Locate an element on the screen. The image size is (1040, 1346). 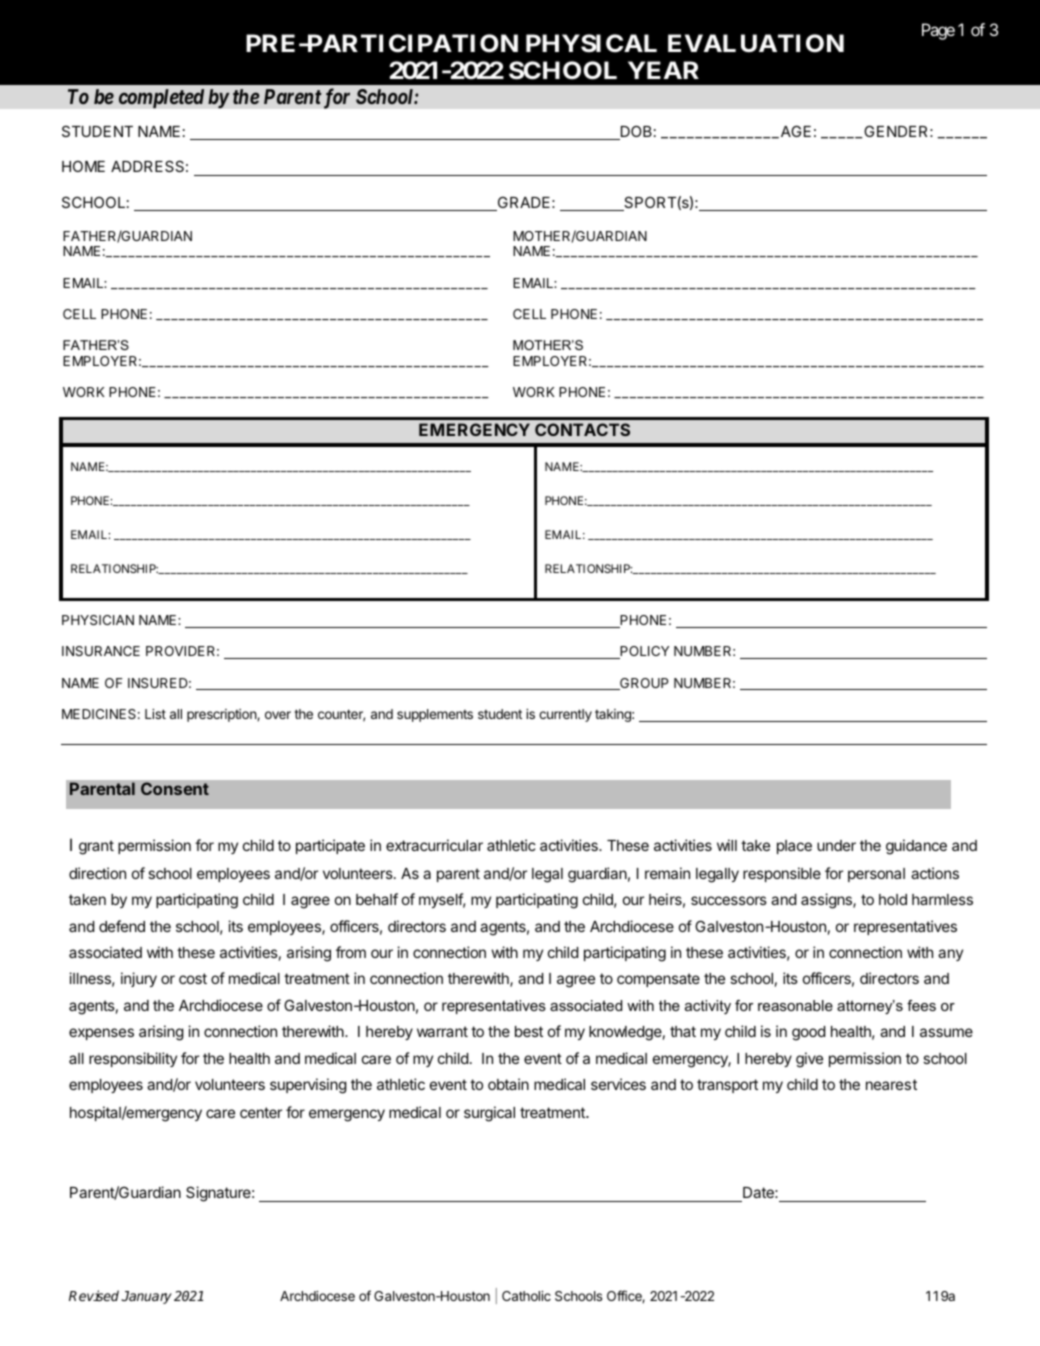
EVALUATION is located at coordinates (756, 43).
